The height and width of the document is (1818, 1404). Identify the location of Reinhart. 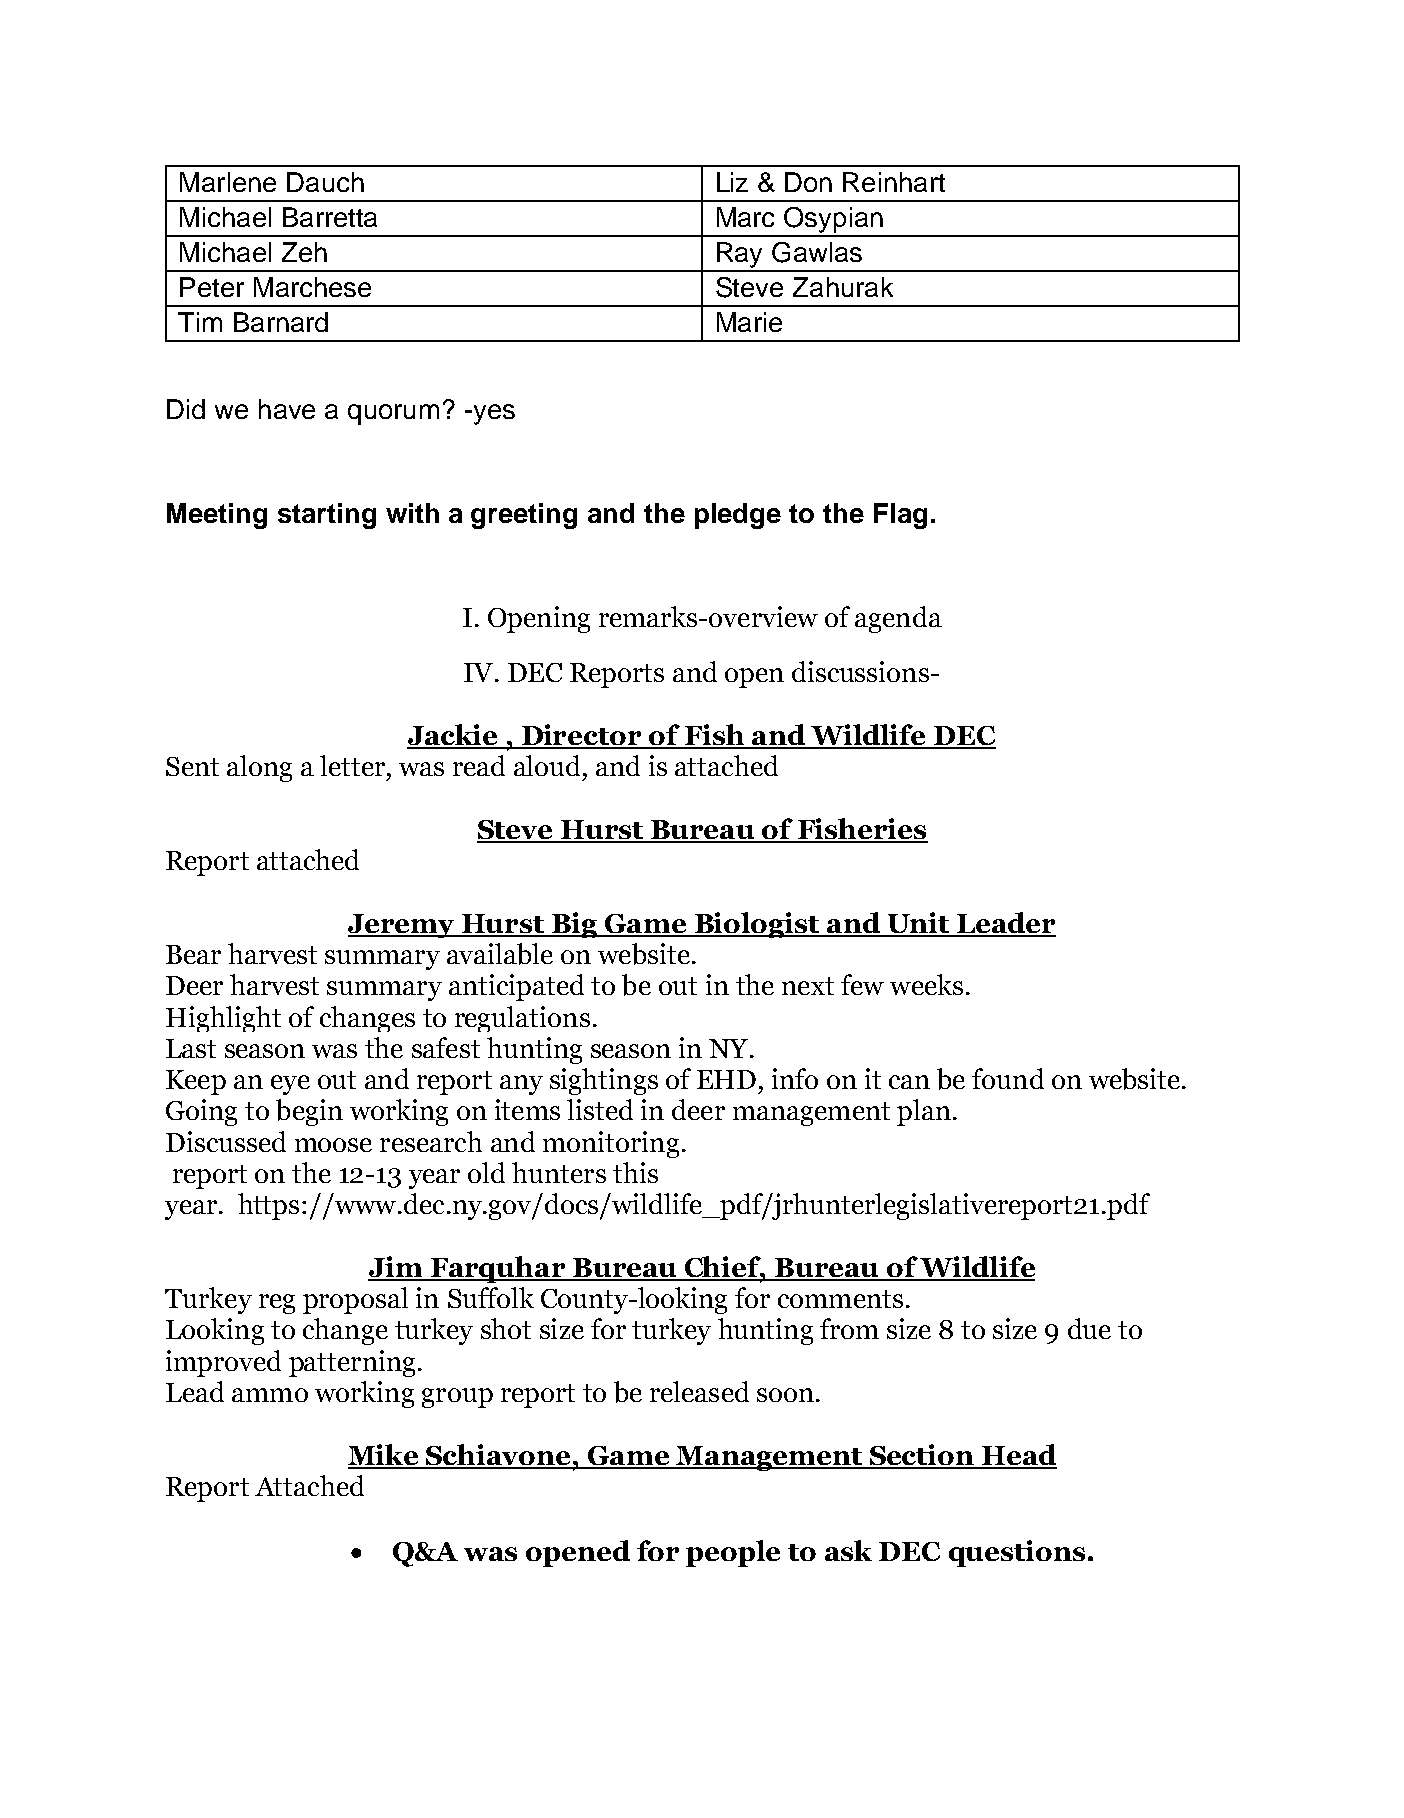
(894, 182).
